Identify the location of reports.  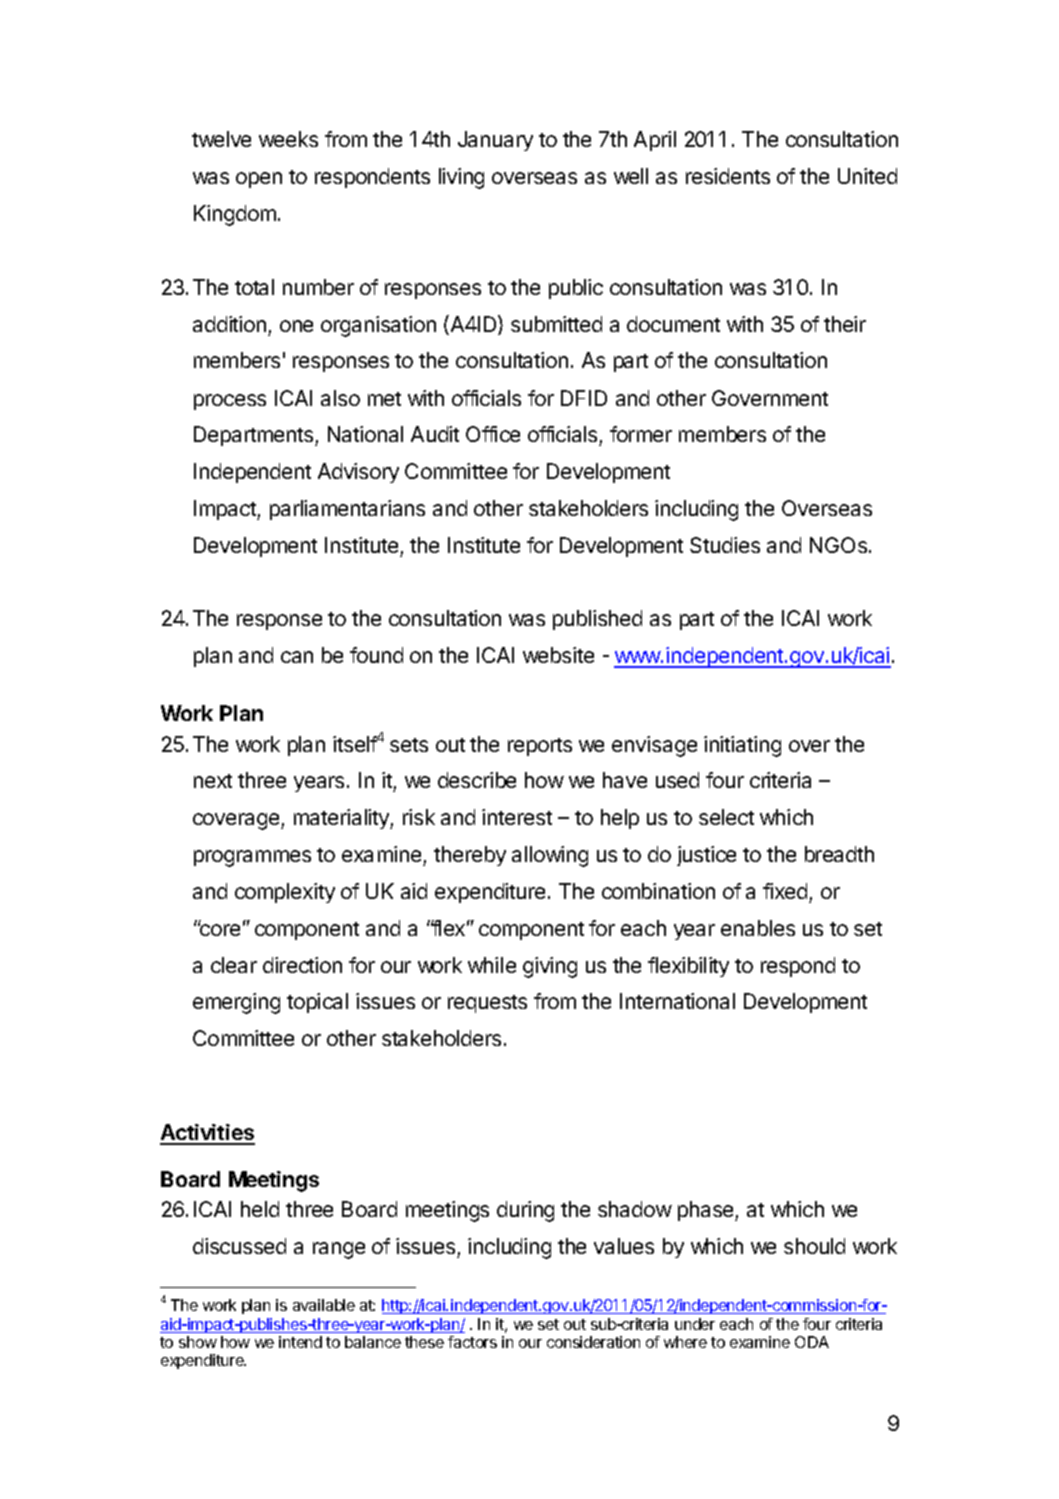
(540, 747).
